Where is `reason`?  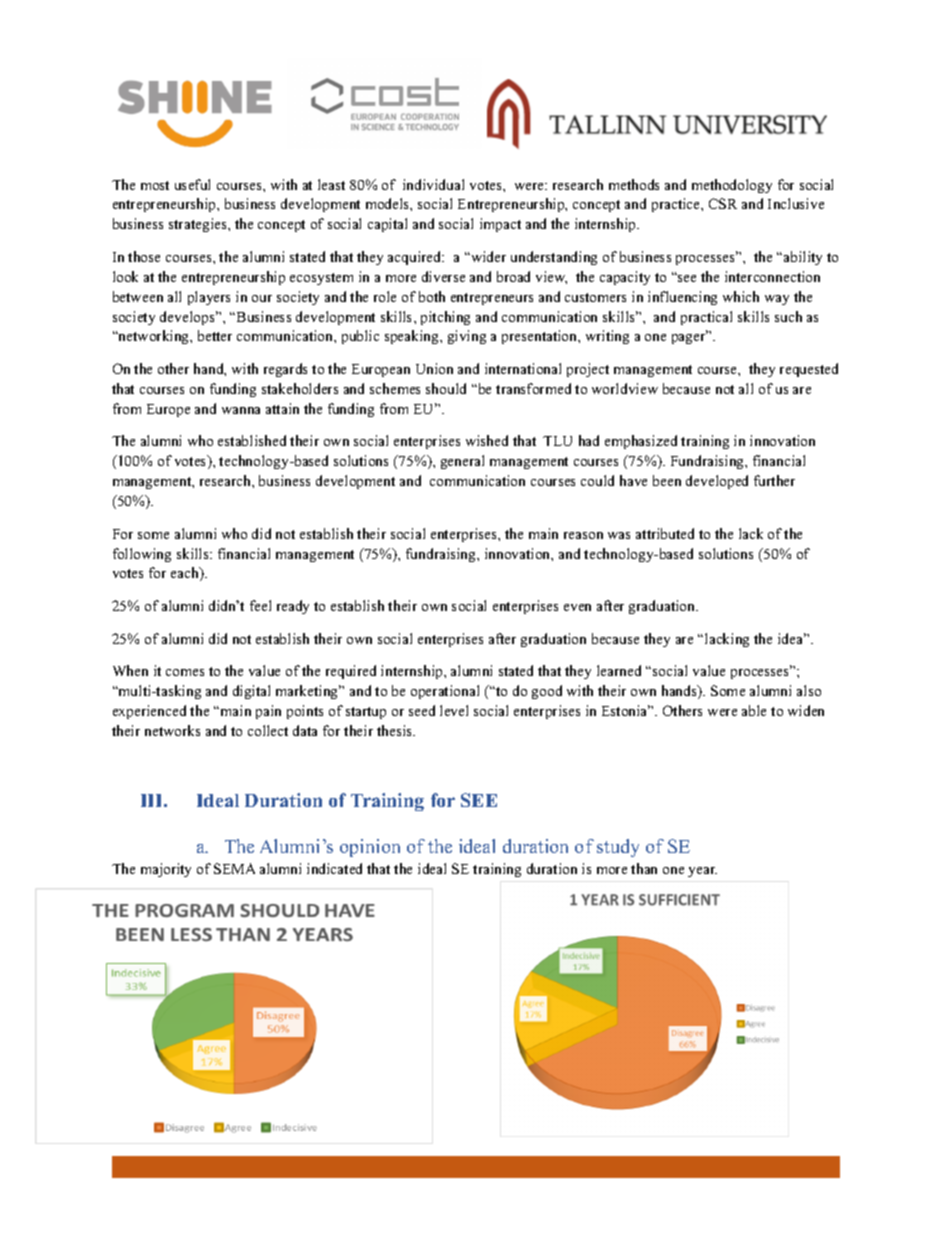 reason is located at coordinates (583, 535).
